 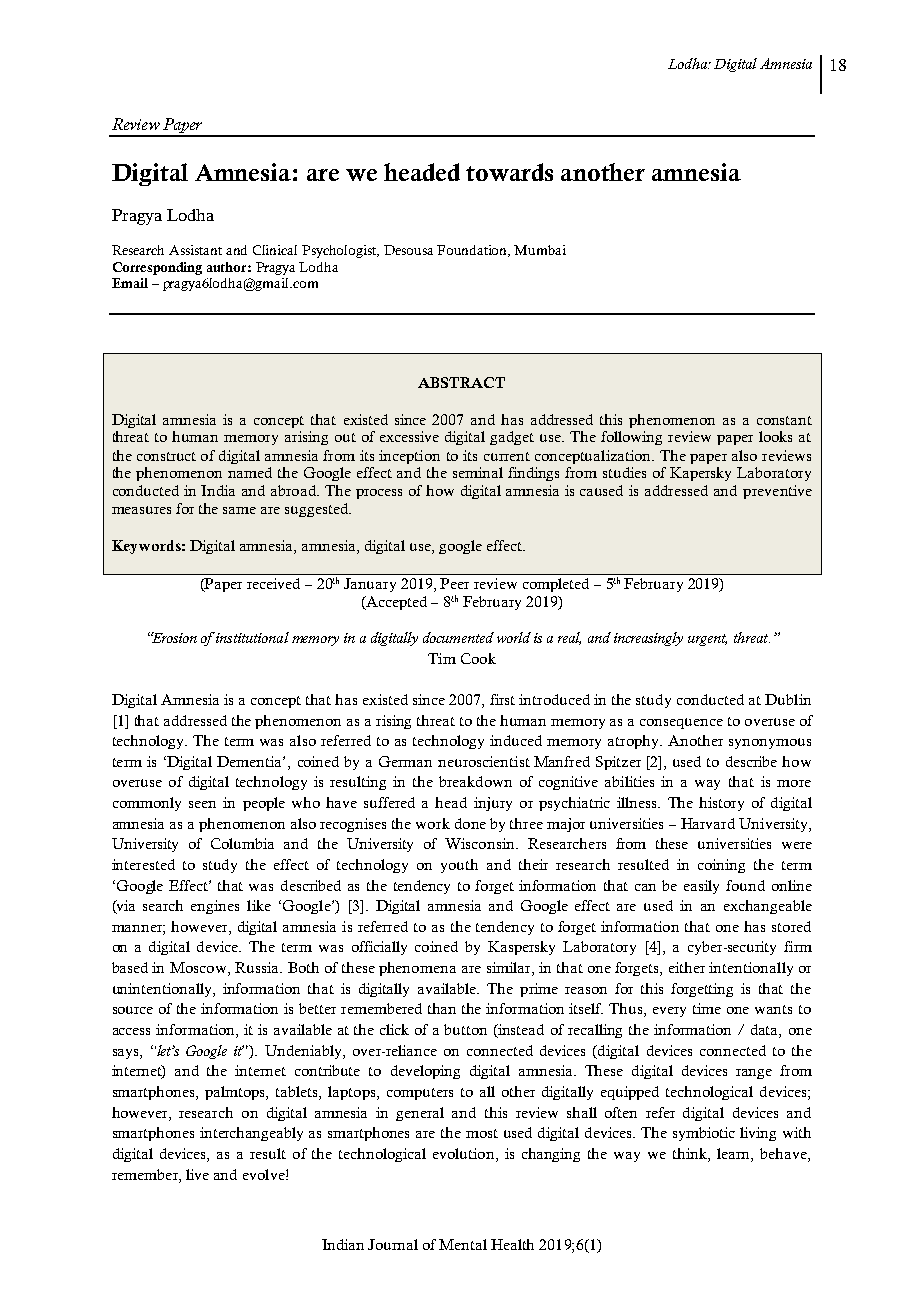 What do you see at coordinates (463, 1244) in the screenshot?
I see `Mental` at bounding box center [463, 1244].
